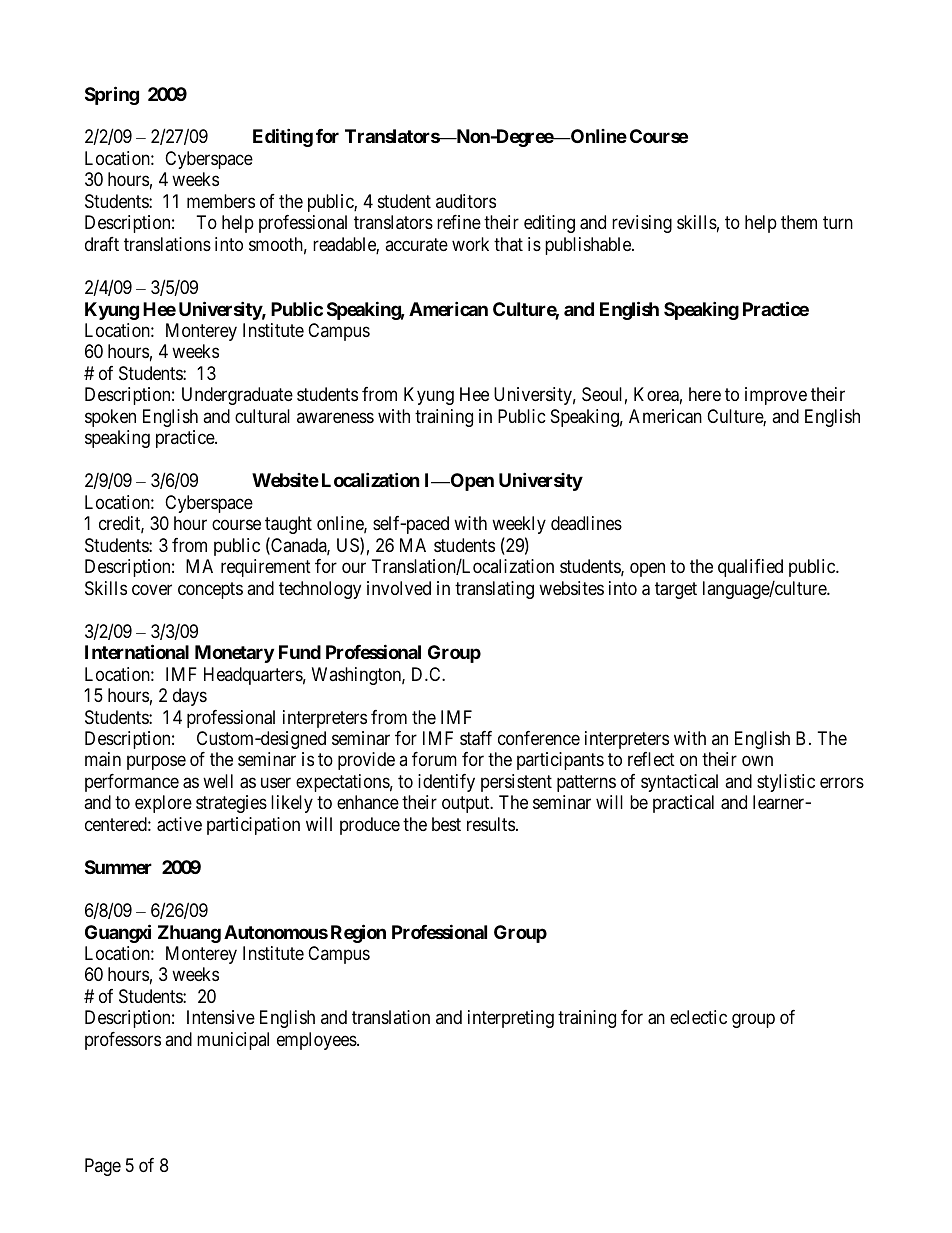  Describe the element at coordinates (112, 95) in the page. I see `Spring` at that location.
